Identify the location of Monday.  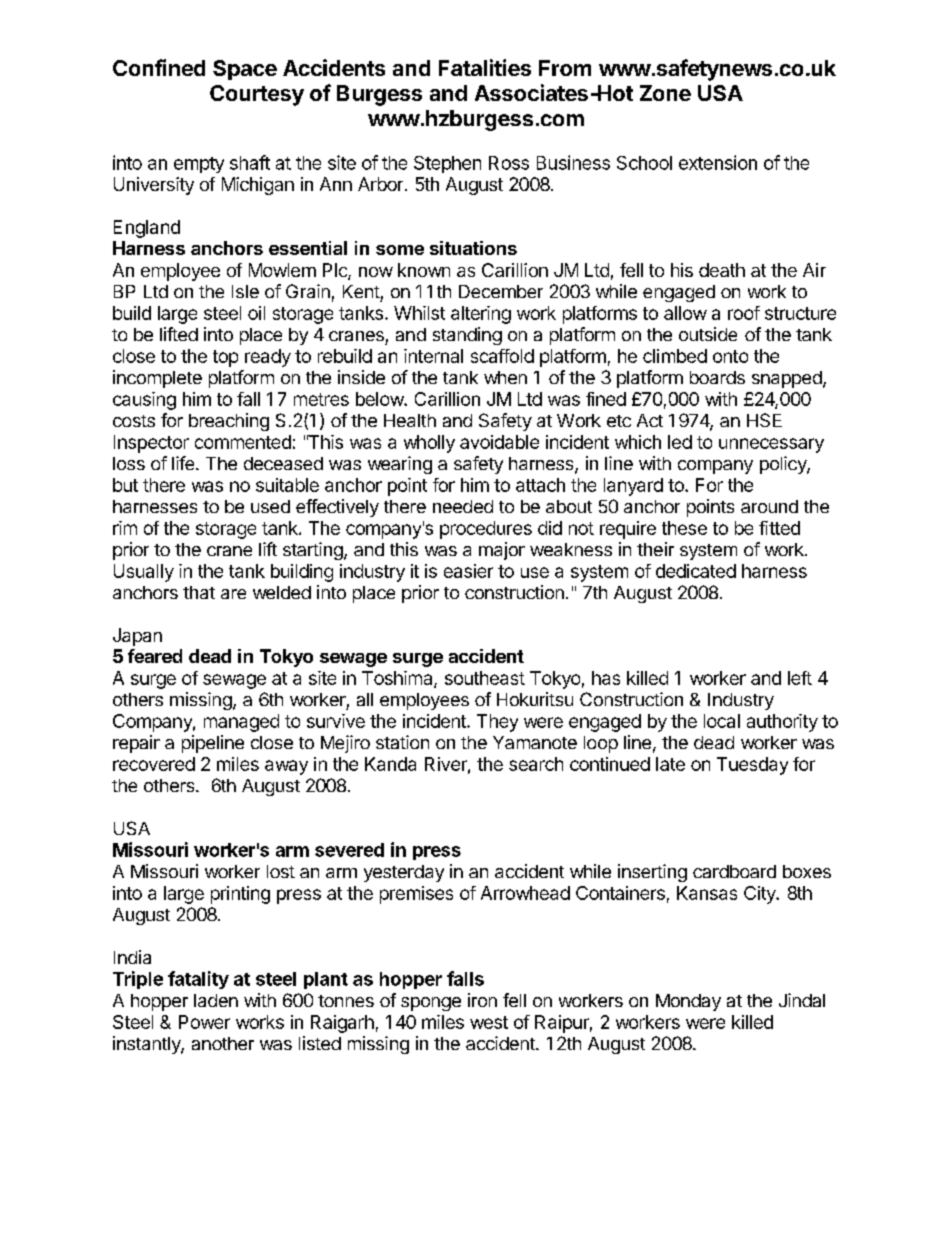
(688, 1002).
